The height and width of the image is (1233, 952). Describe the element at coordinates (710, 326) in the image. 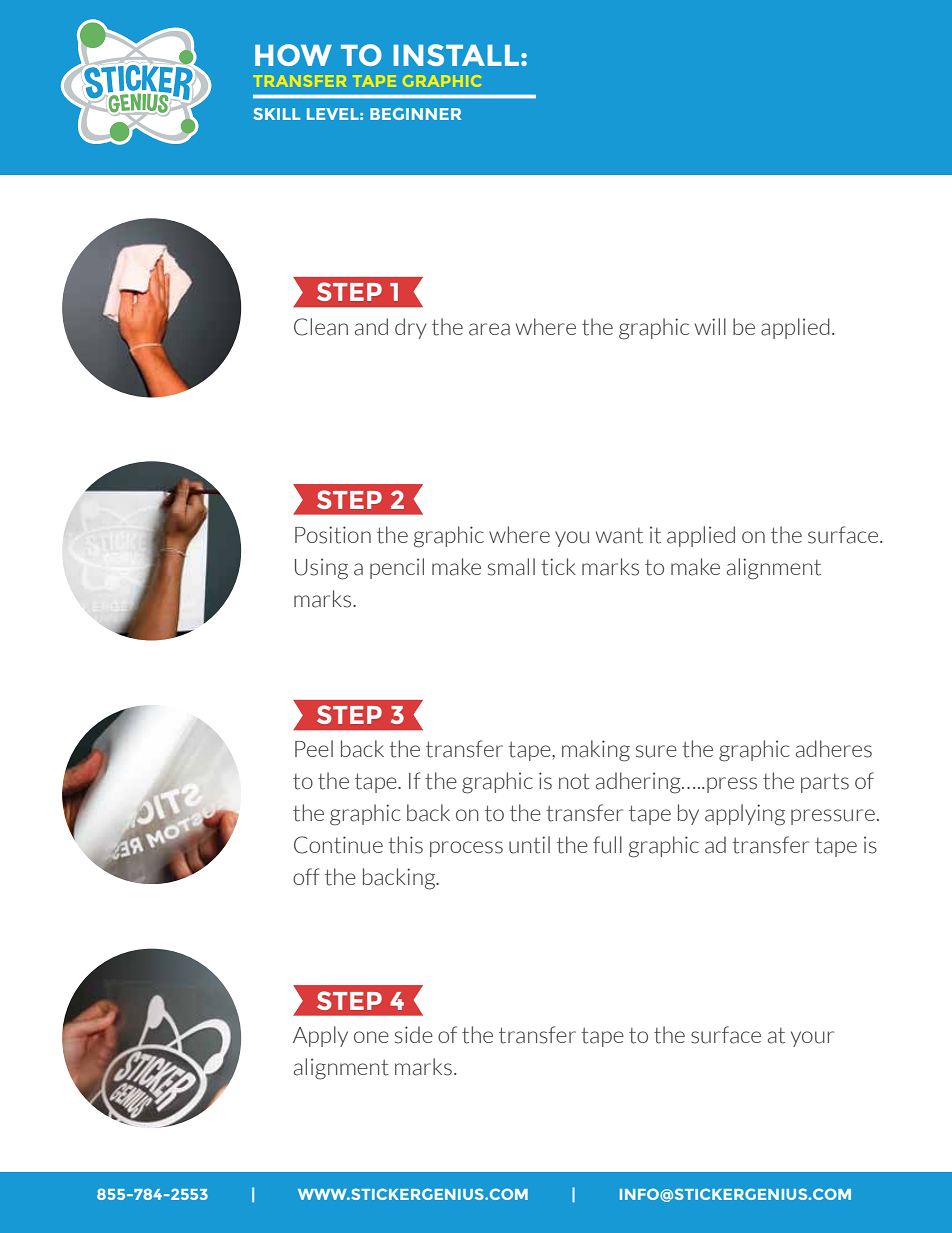

I see `will` at that location.
